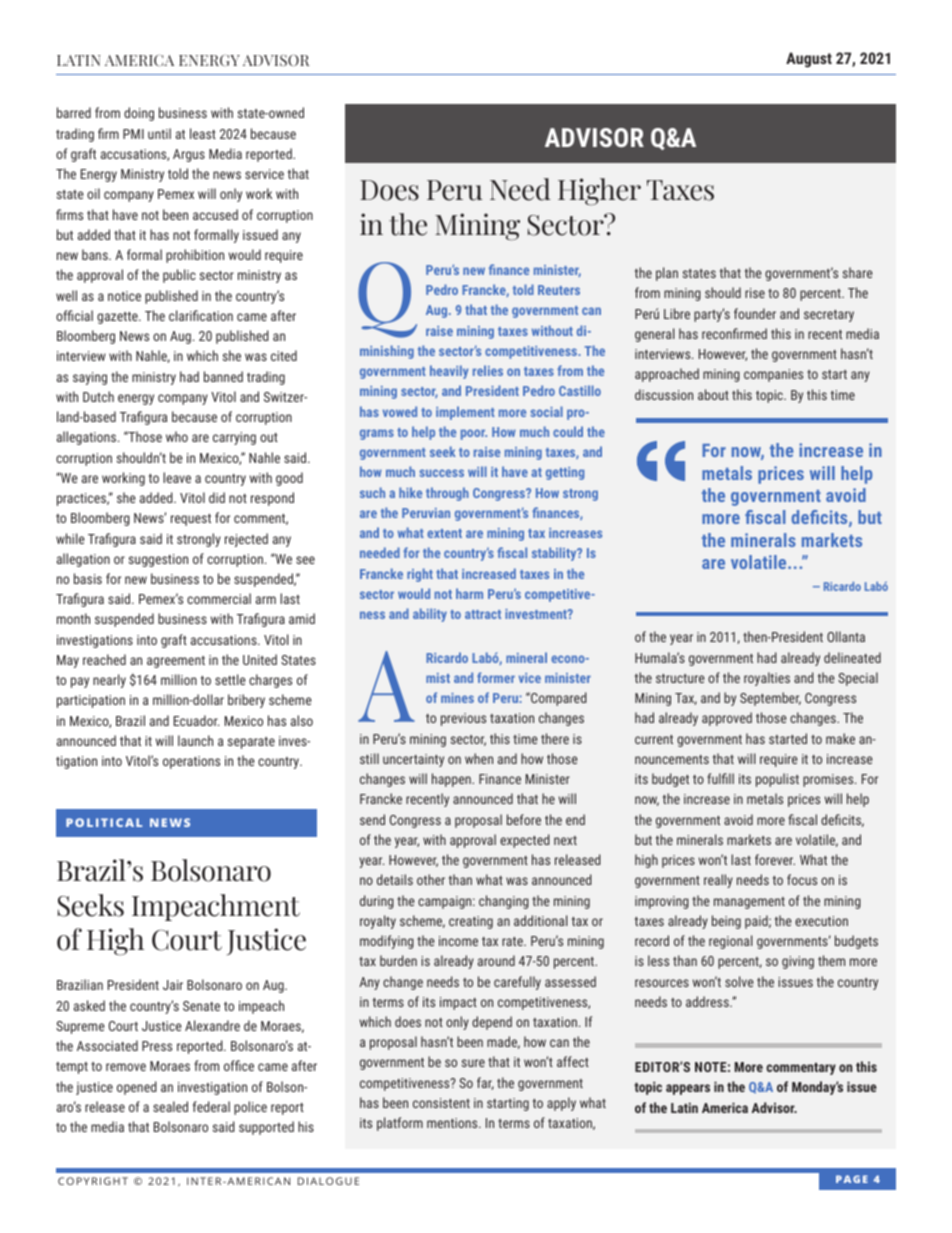 This image has width=952, height=1233. Describe the element at coordinates (483, 614) in the image. I see `attract` at that location.
